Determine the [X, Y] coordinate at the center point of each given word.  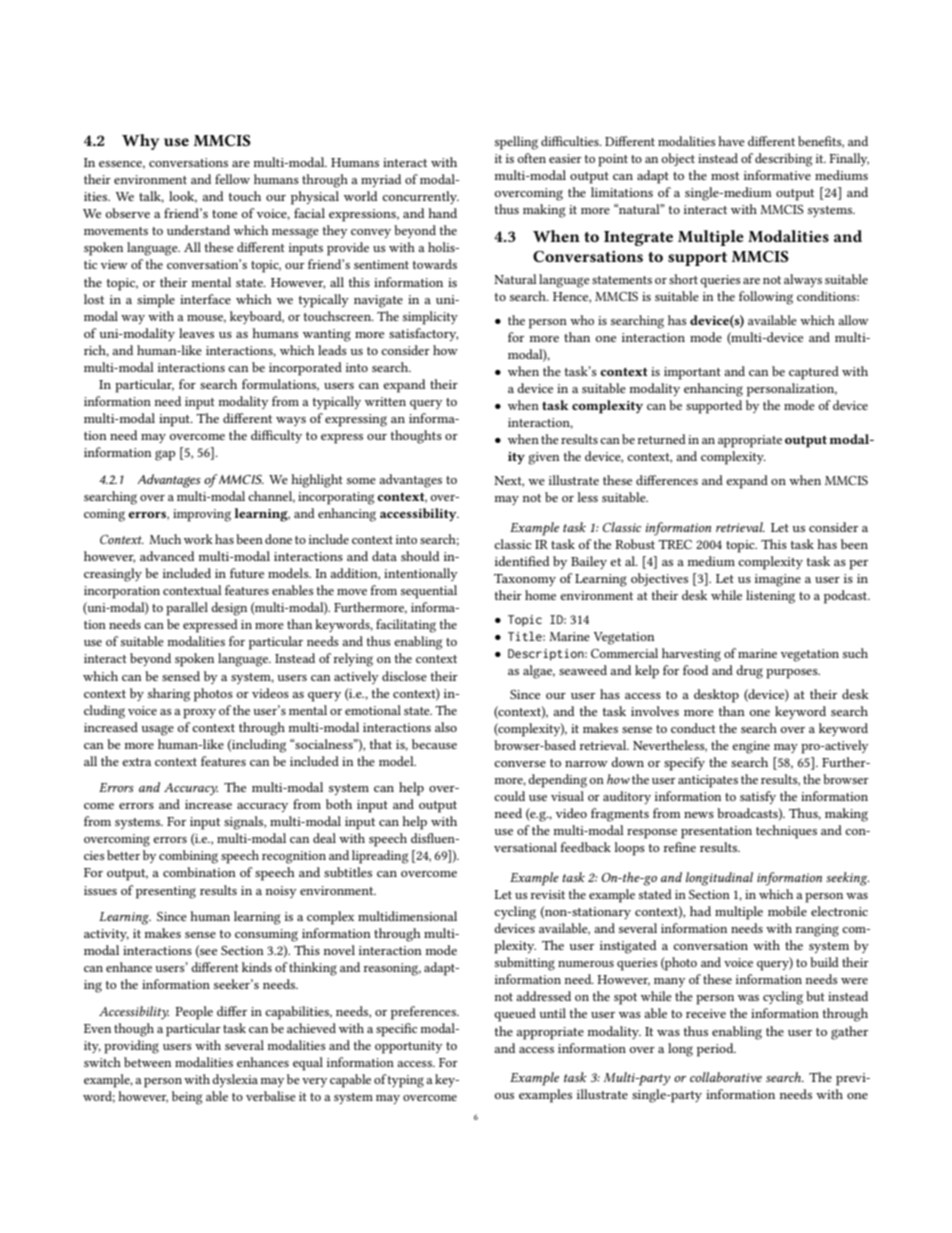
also [446, 727]
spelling [516, 143]
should [420, 556]
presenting [166, 892]
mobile [787, 911]
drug [749, 672]
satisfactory [423, 334]
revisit [547, 894]
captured [814, 373]
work [198, 539]
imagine [778, 580]
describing [783, 160]
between [147, 1062]
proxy [199, 714]
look [183, 197]
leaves [196, 333]
